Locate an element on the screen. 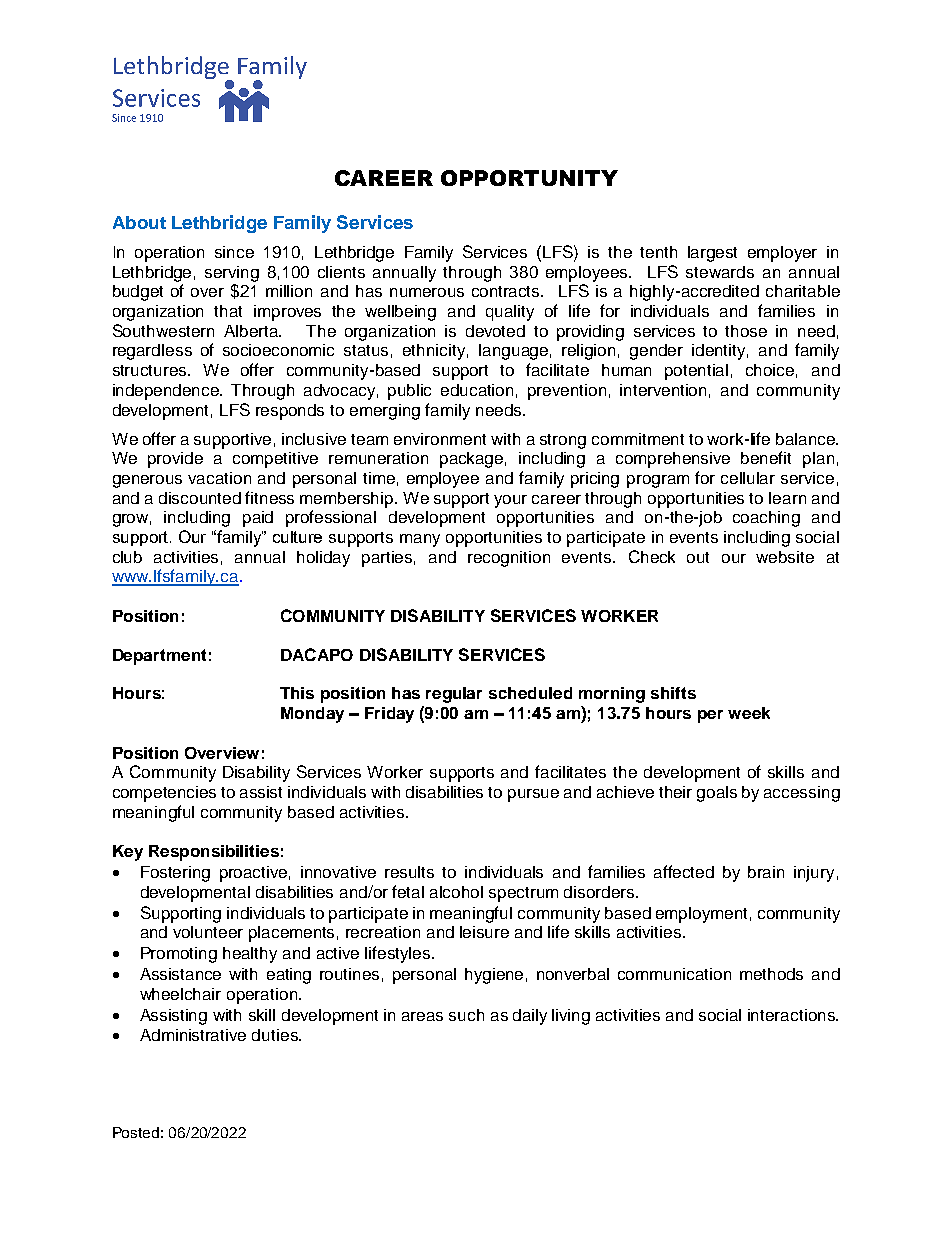  such is located at coordinates (466, 1015).
